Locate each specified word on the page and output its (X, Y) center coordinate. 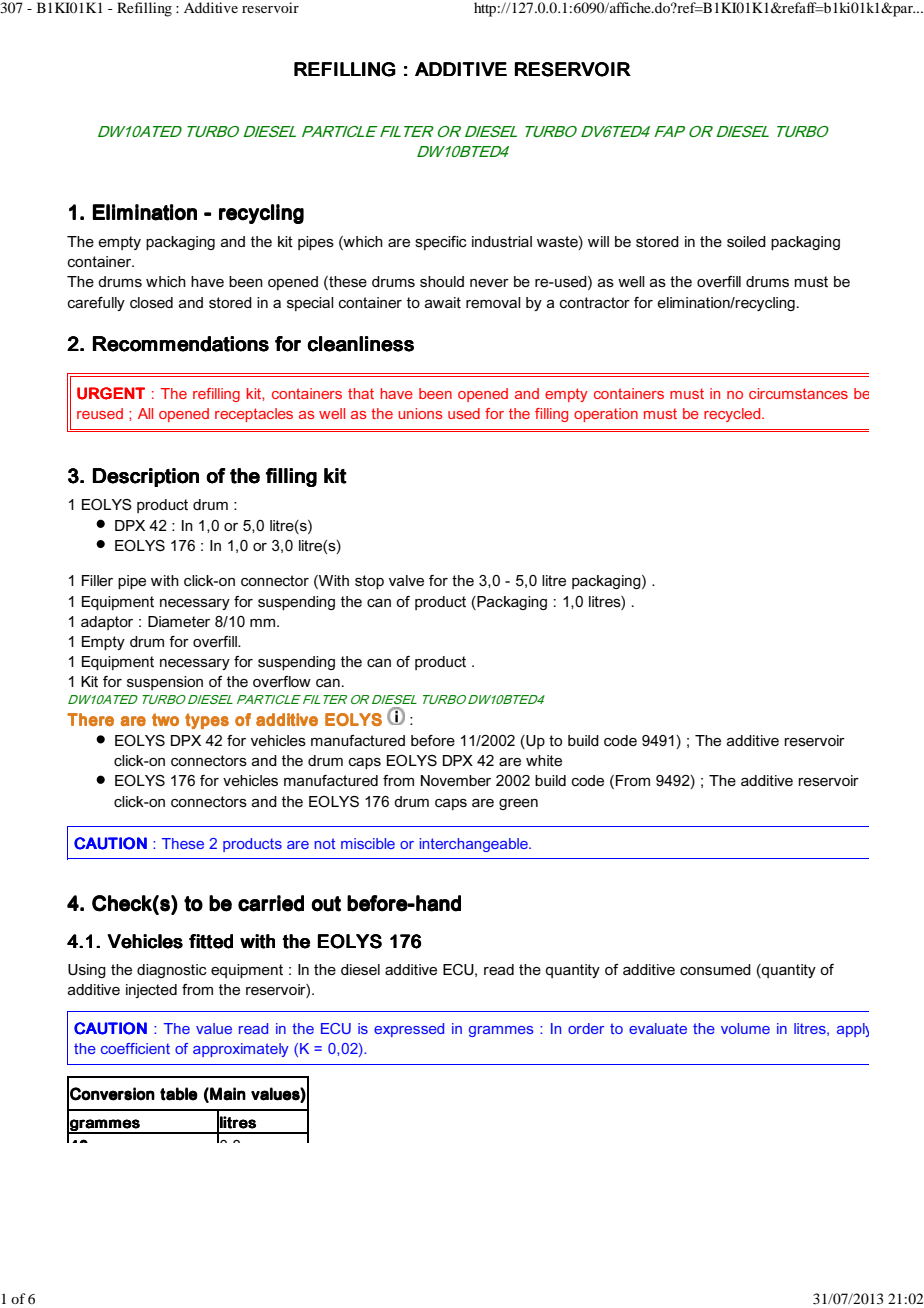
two (165, 719)
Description (146, 477)
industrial (502, 241)
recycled (733, 415)
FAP (669, 131)
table (179, 1094)
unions (420, 413)
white (544, 760)
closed (151, 302)
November (456, 780)
